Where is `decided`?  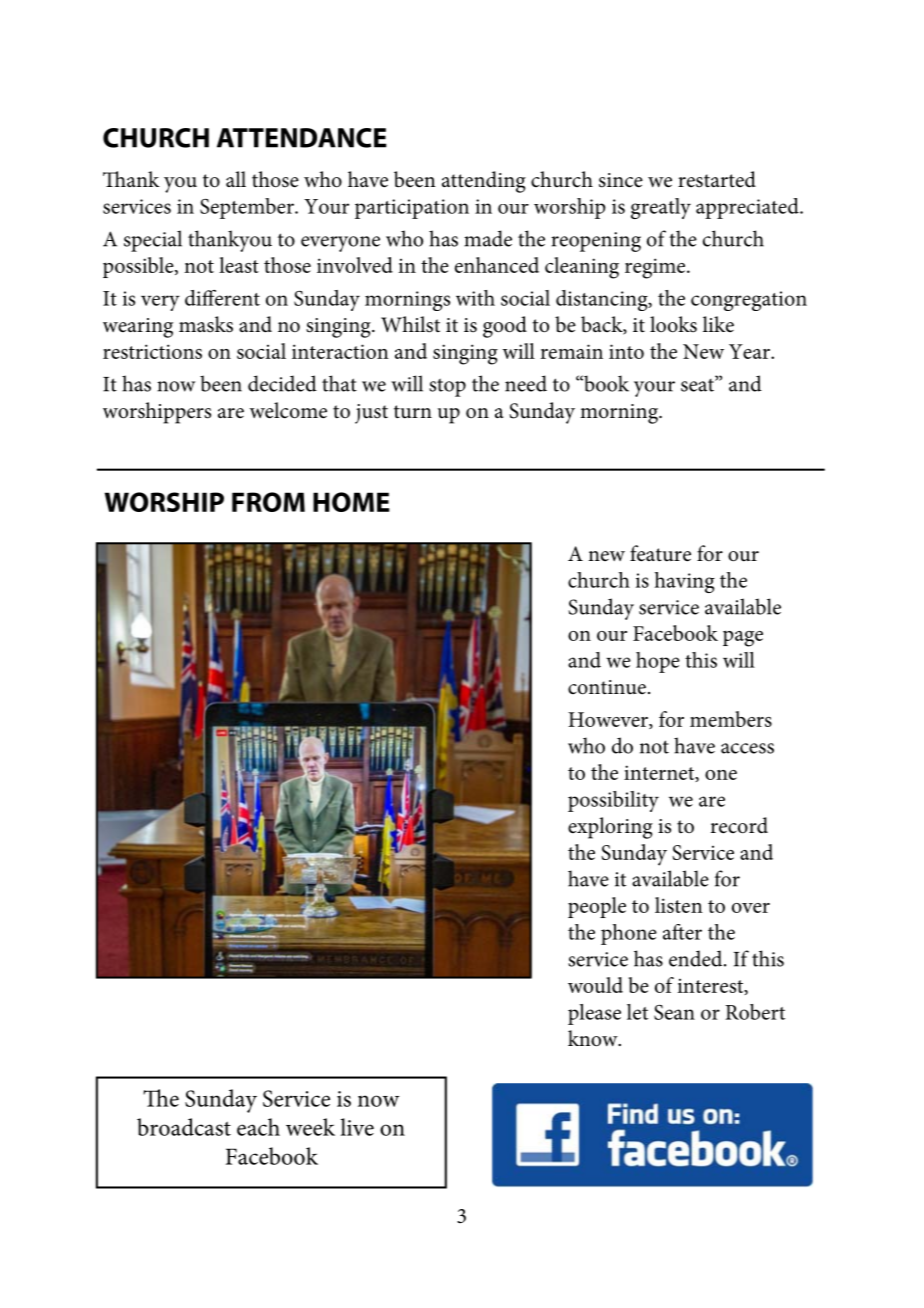 decided is located at coordinates (282, 383).
